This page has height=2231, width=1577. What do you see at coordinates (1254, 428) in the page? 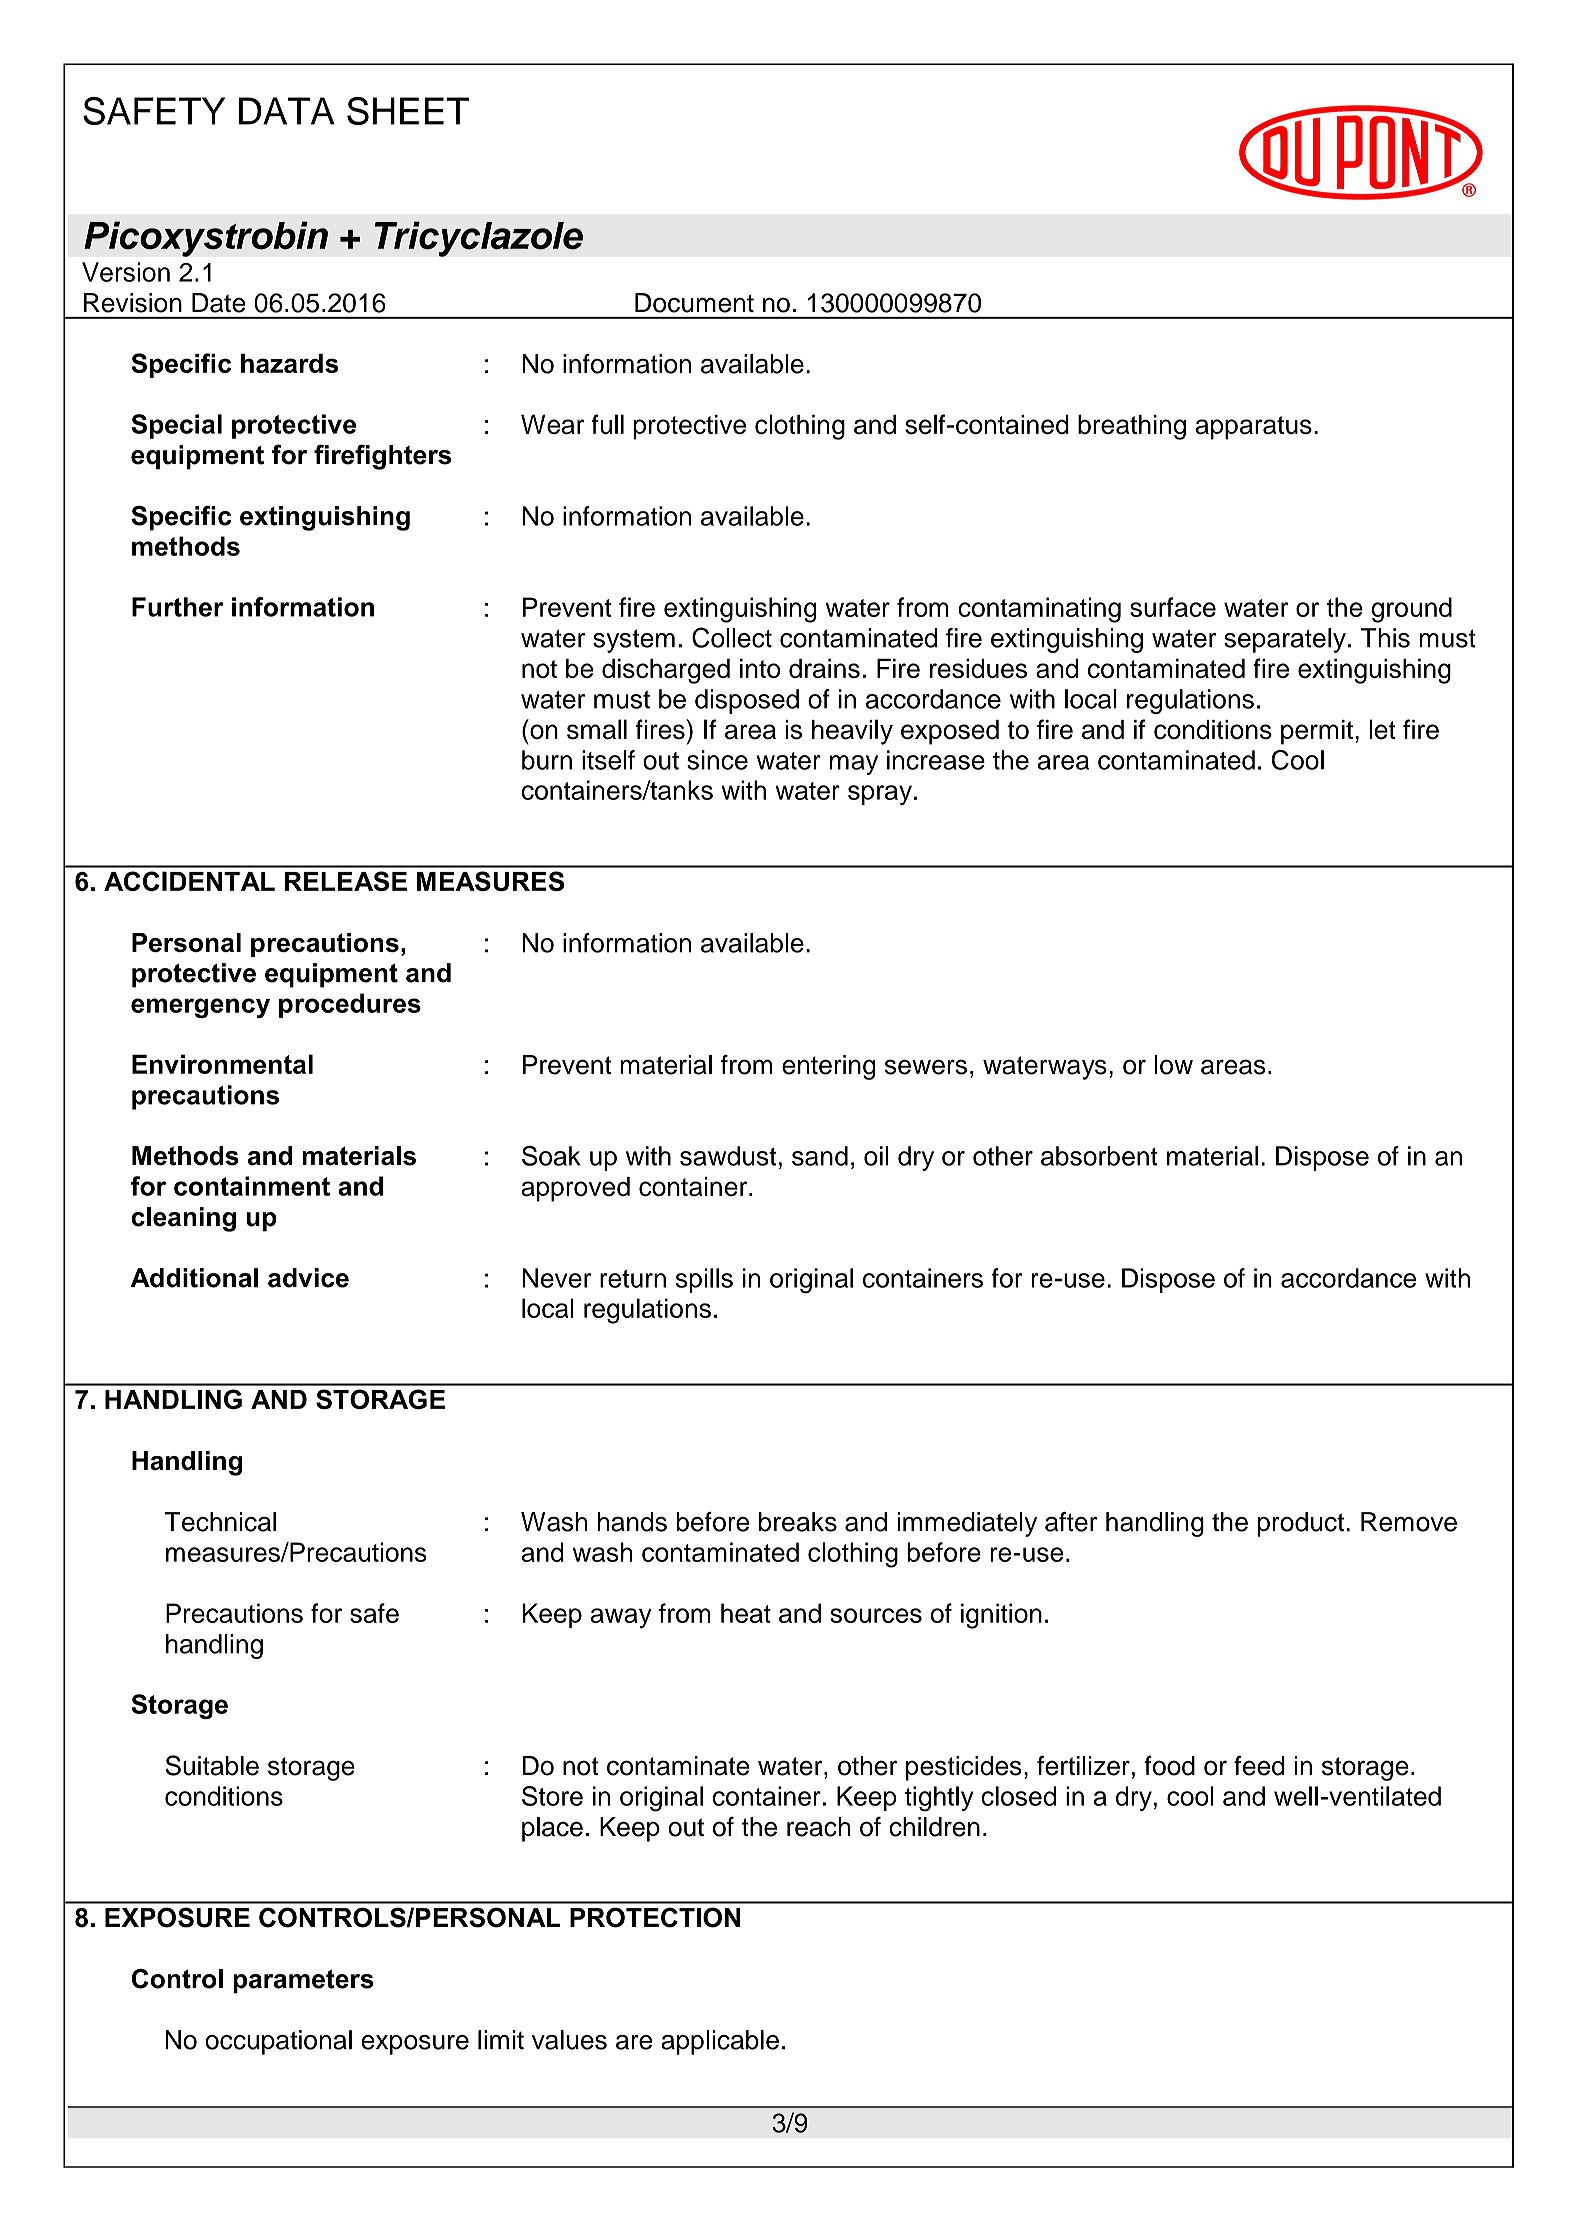
I see `apparatus` at bounding box center [1254, 428].
